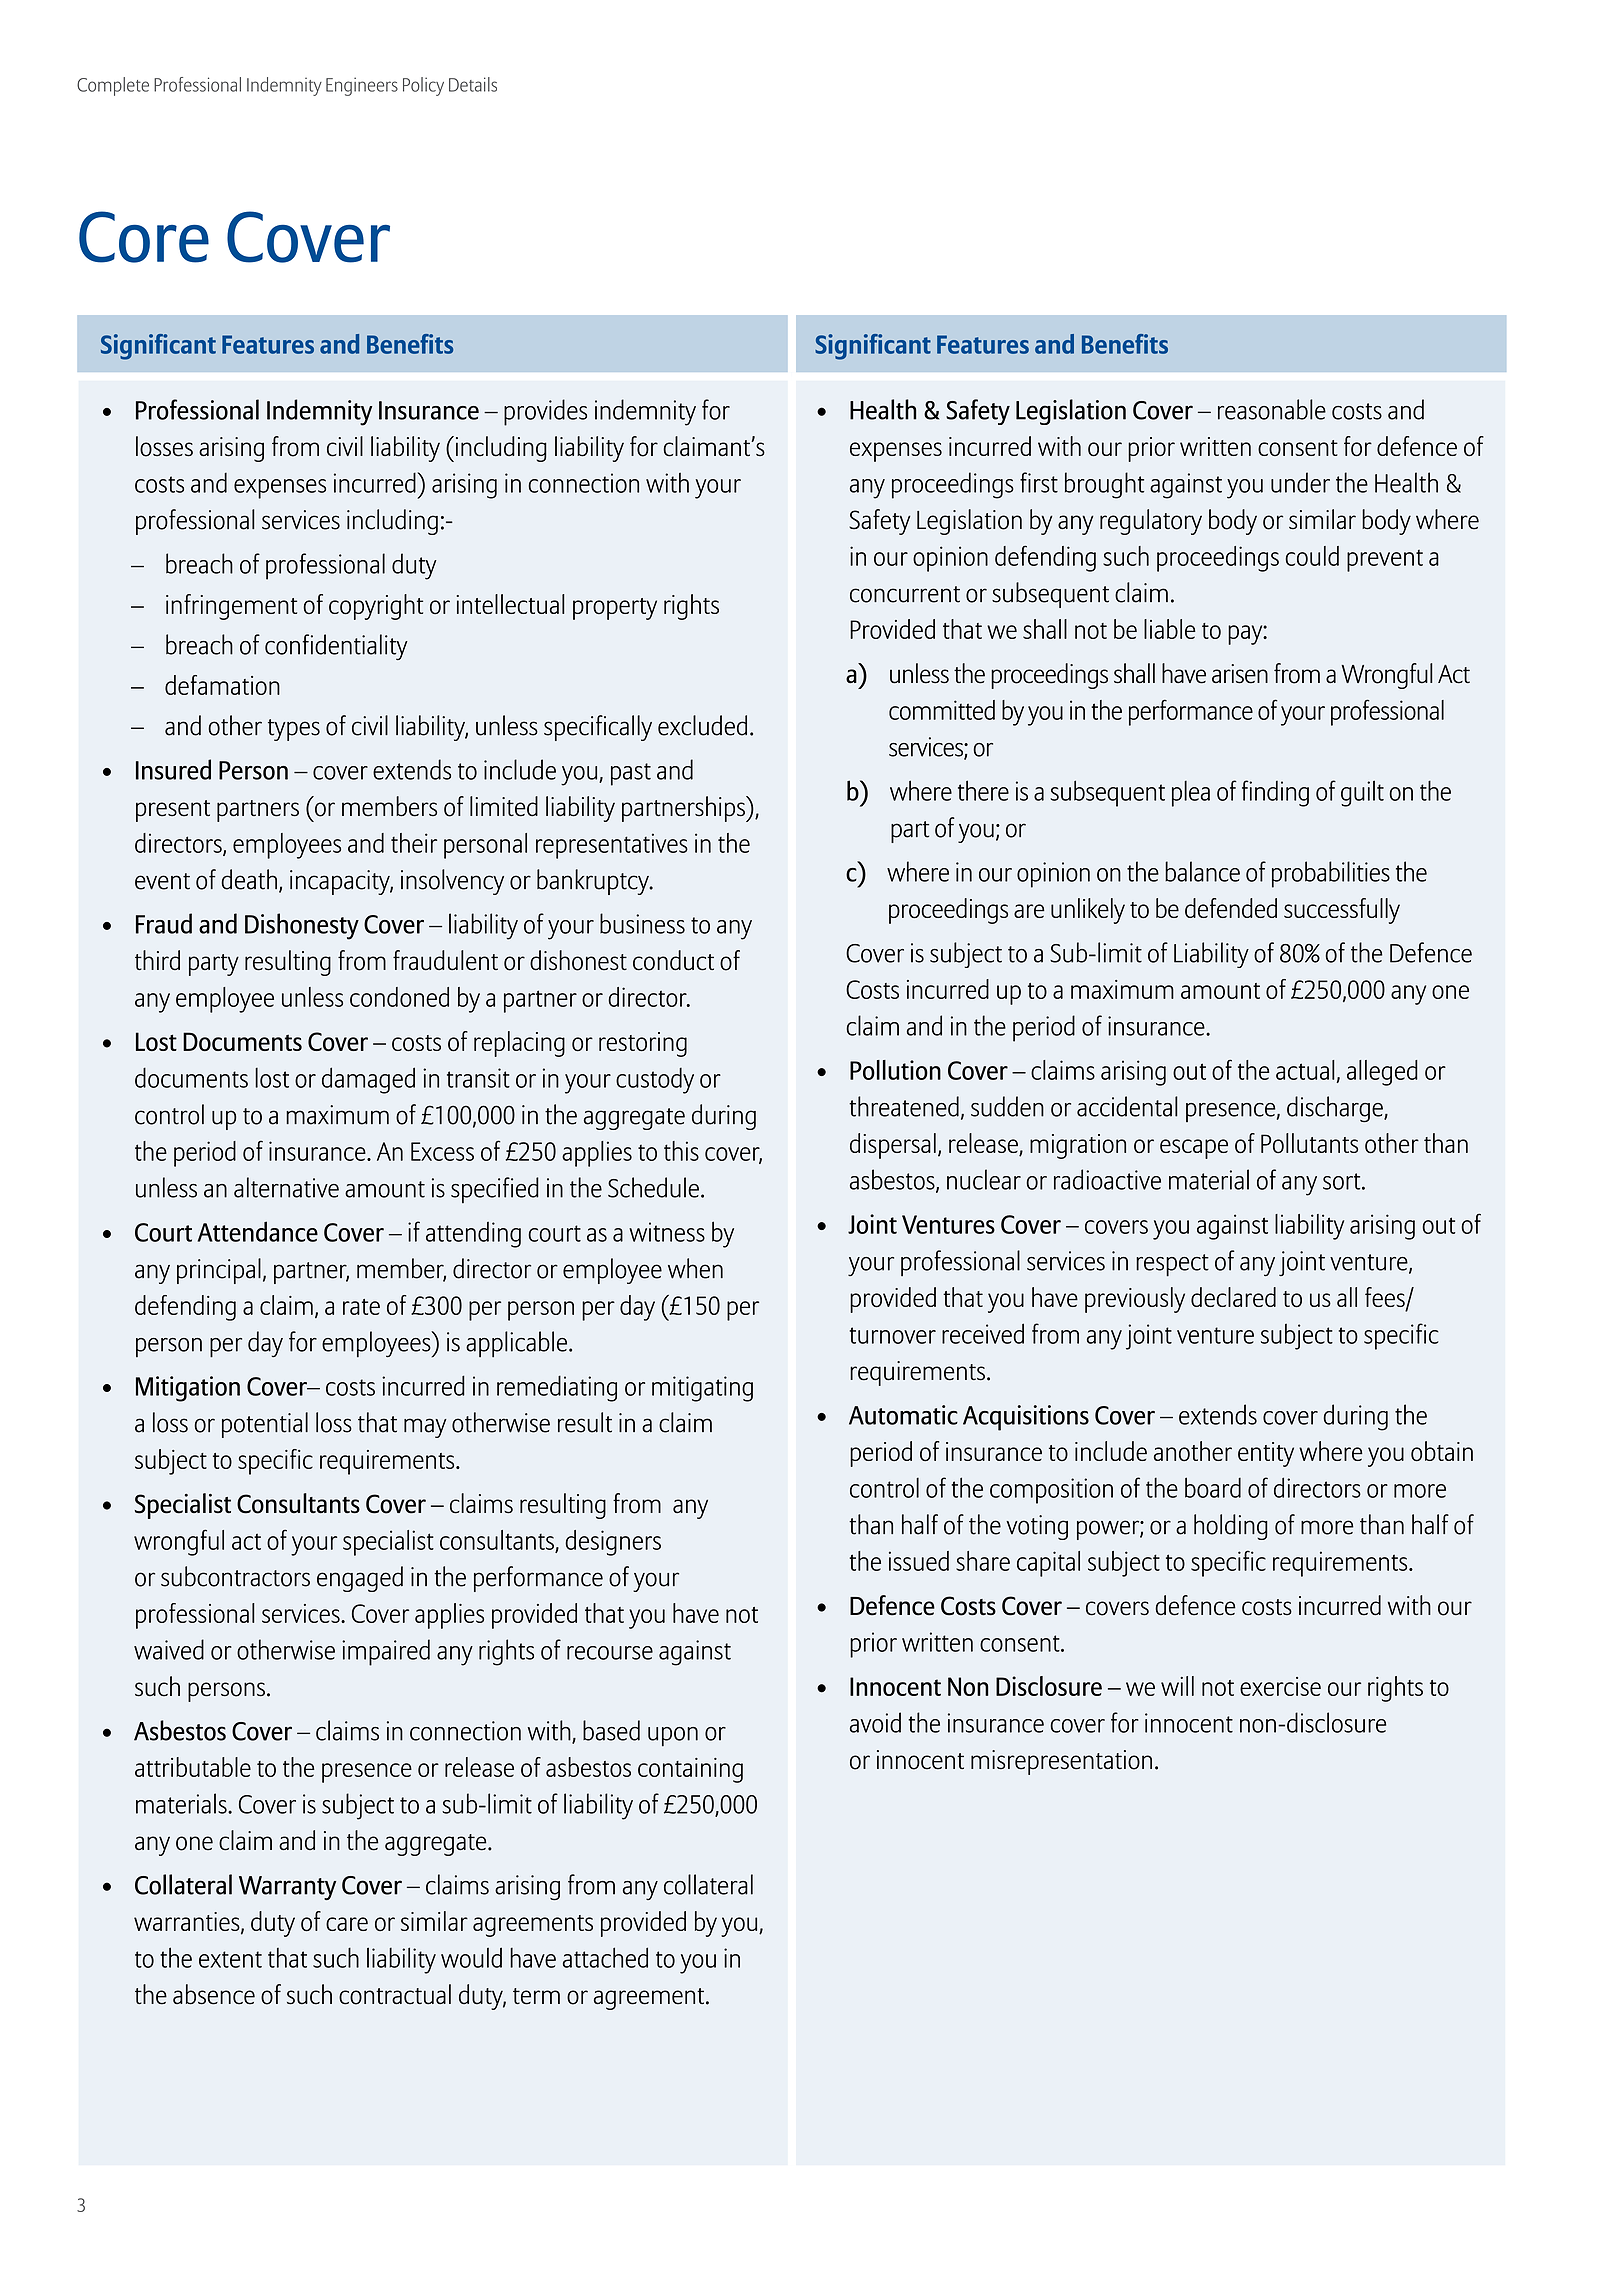 The height and width of the page is (2282, 1614). What do you see at coordinates (265, 1425) in the page?
I see `potential` at bounding box center [265, 1425].
